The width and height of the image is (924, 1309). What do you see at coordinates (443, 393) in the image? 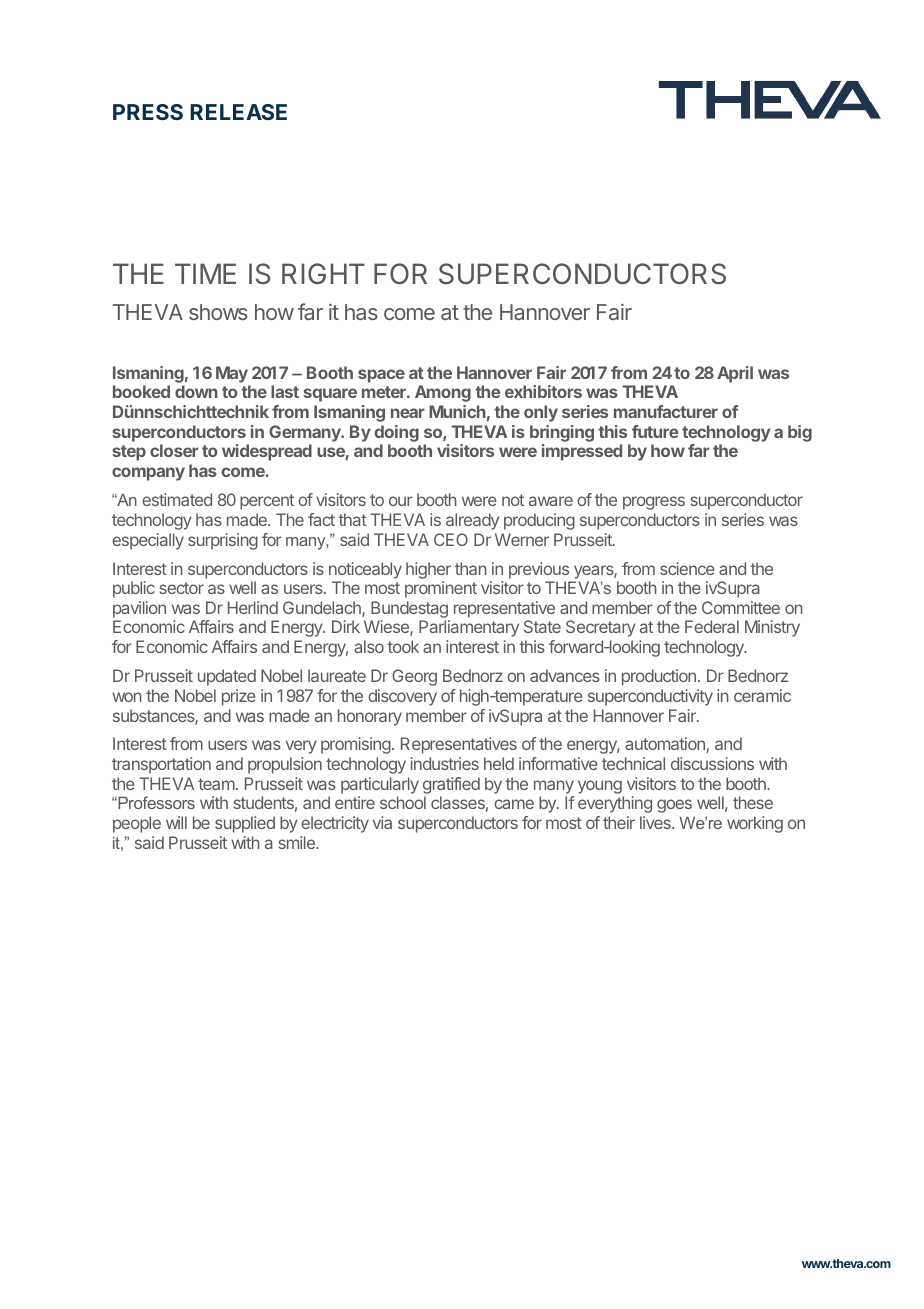
I see `Among` at bounding box center [443, 393].
